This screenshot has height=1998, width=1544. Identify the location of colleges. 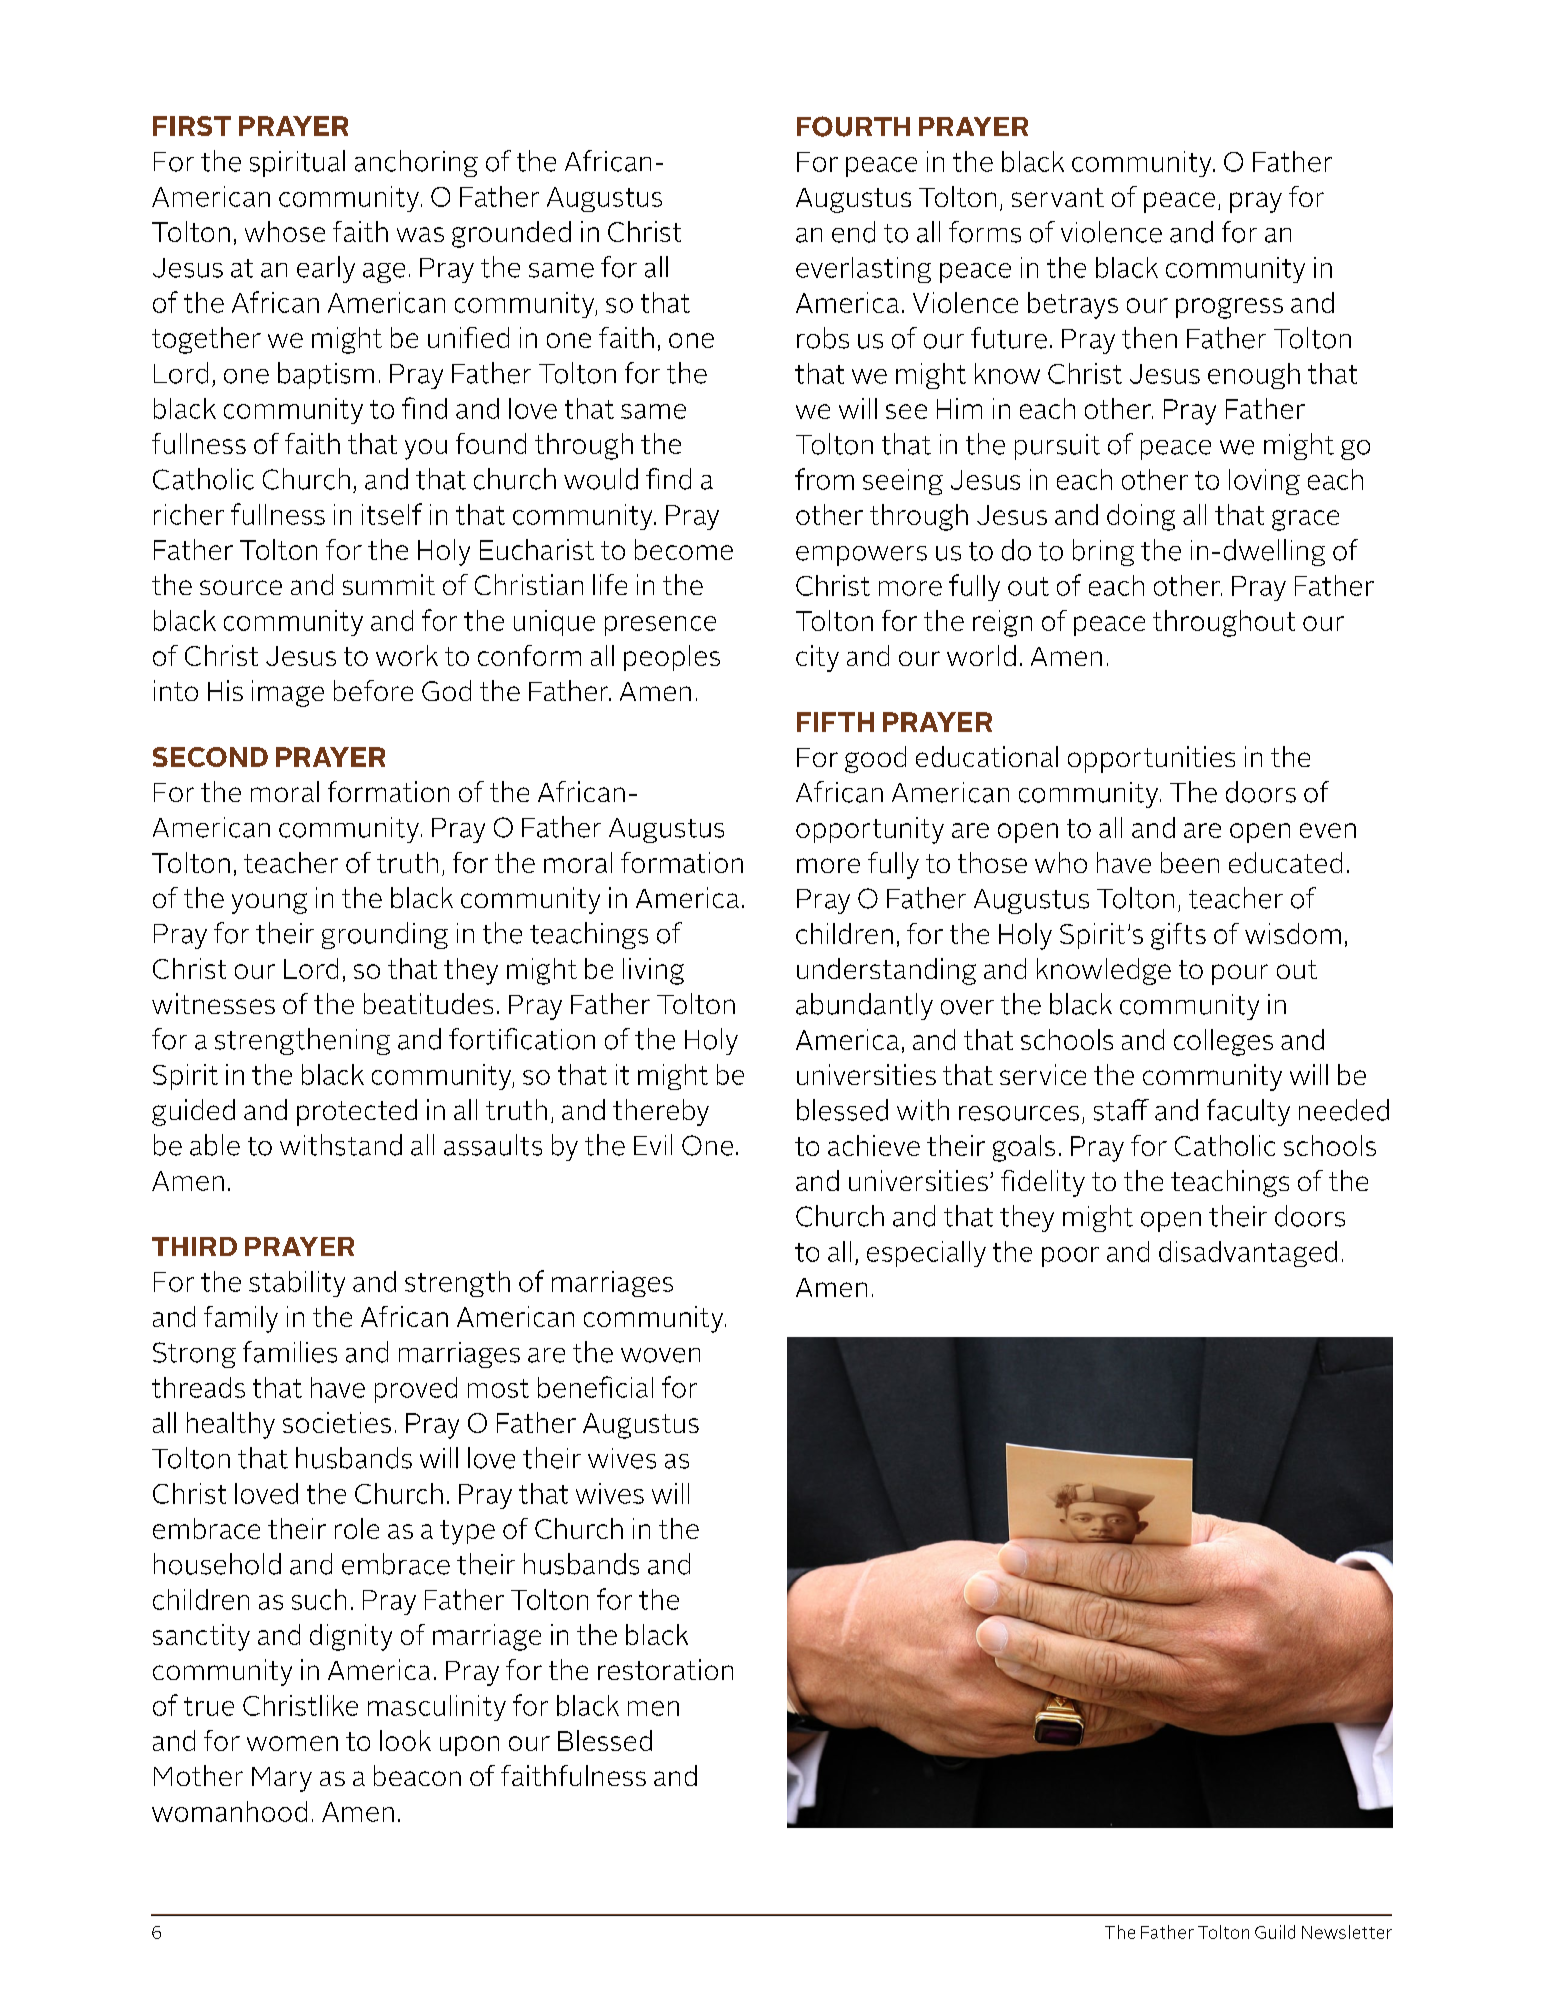
(1223, 1042).
